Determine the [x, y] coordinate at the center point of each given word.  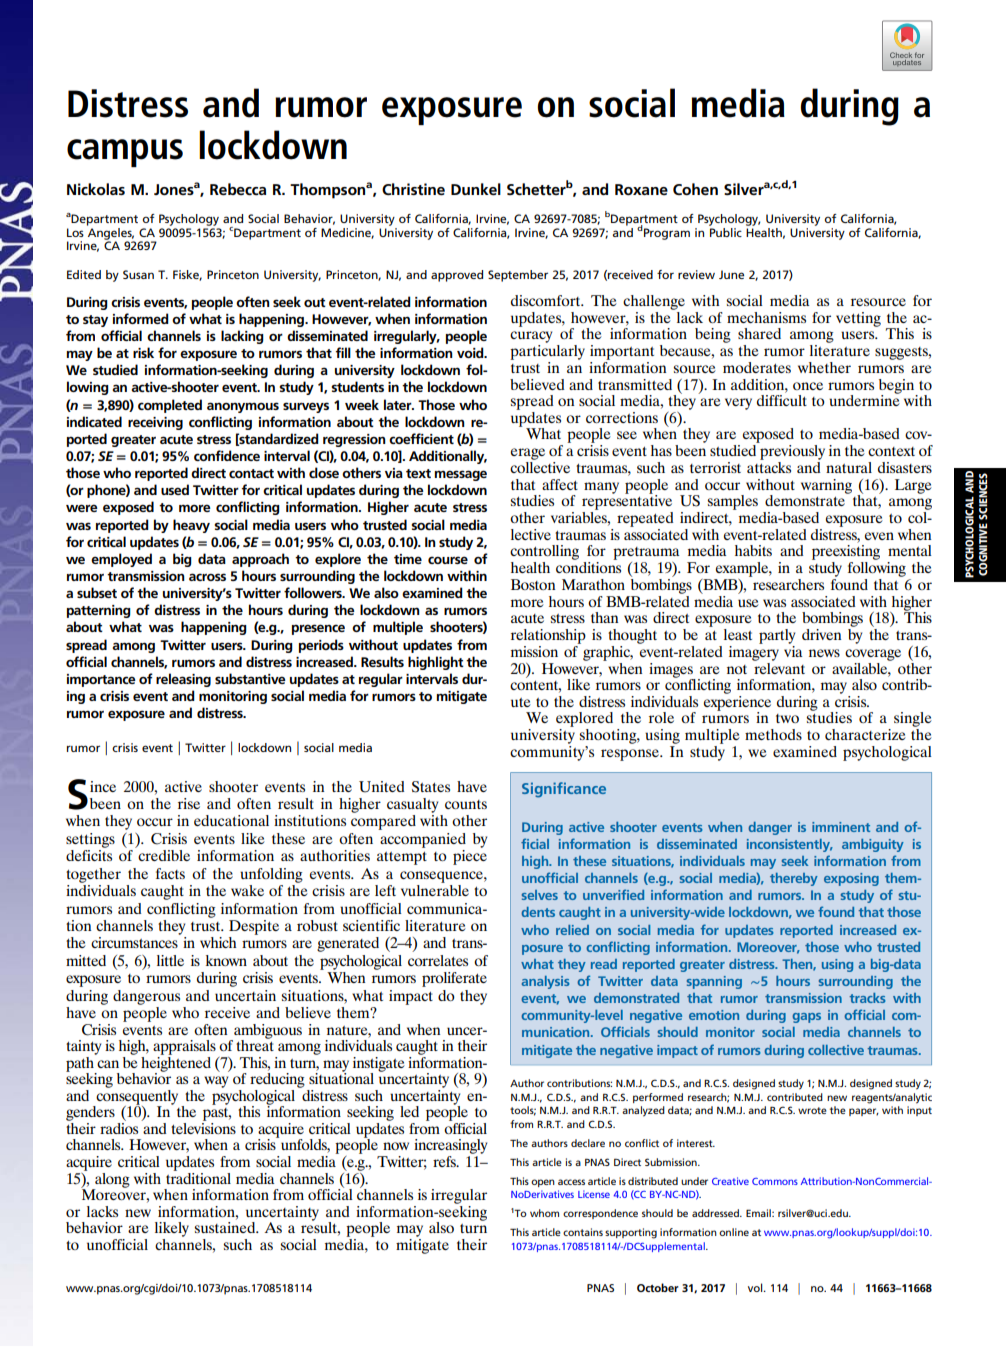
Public [725, 231]
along [111, 1181]
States [431, 787]
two [787, 718]
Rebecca [238, 189]
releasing [183, 680]
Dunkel [476, 189]
